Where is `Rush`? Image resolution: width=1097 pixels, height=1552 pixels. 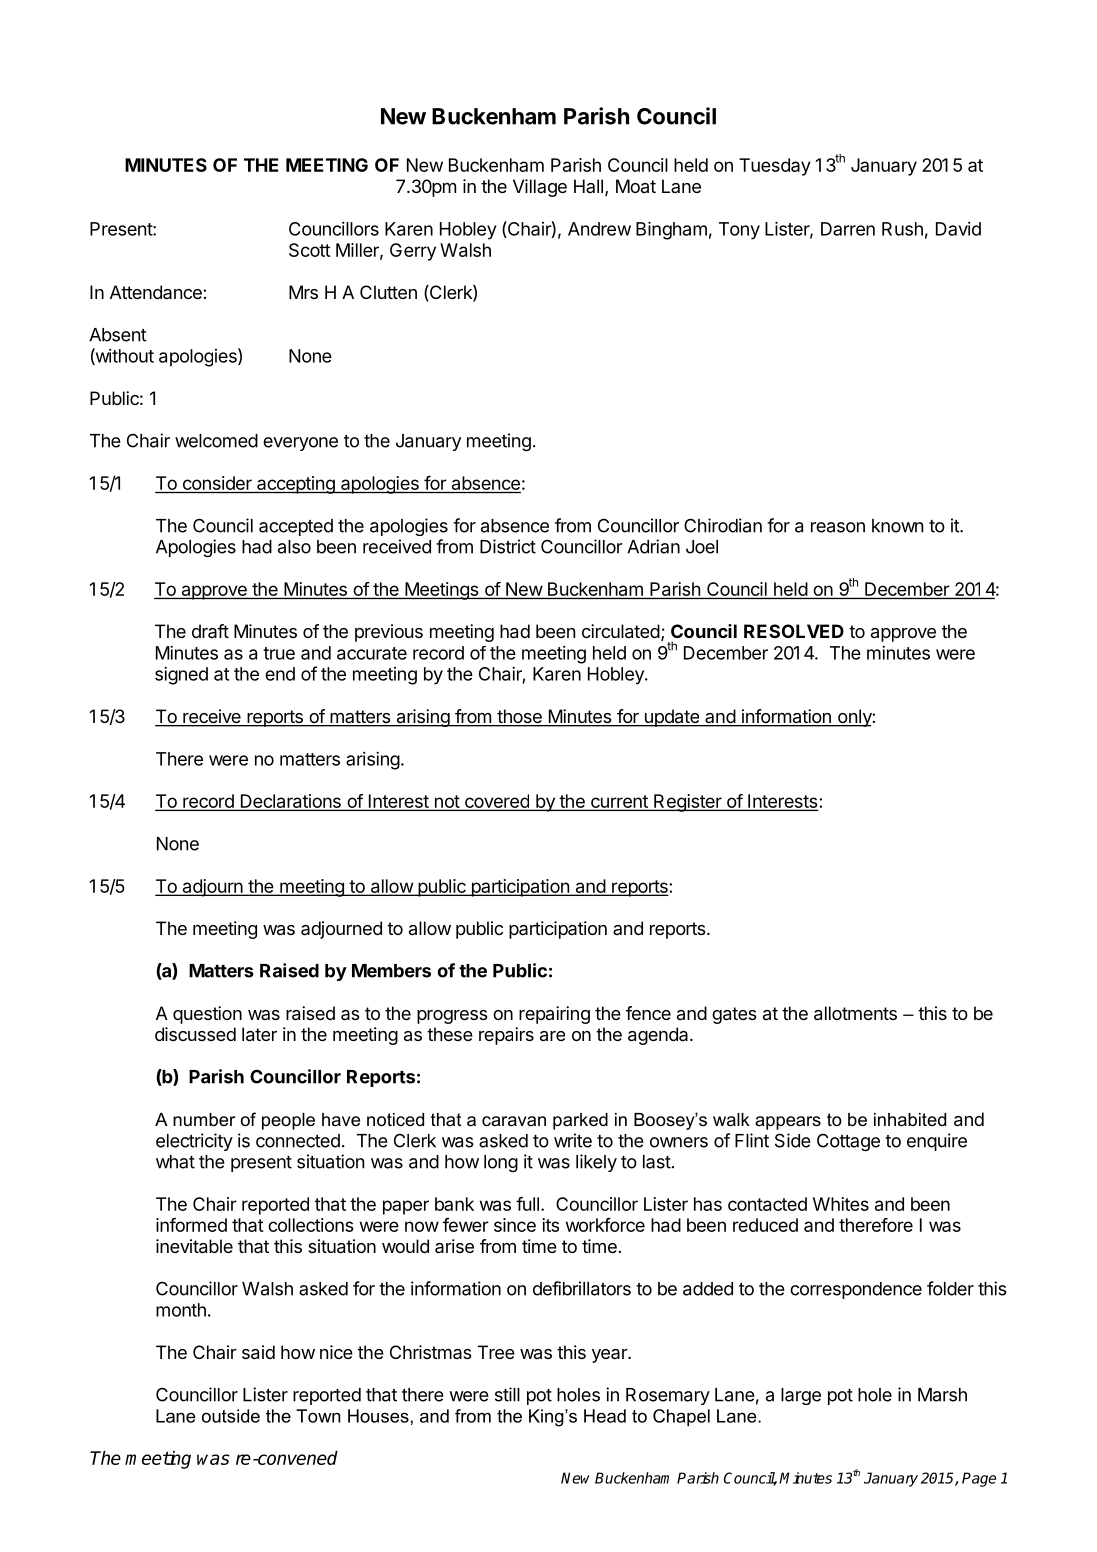 Rush is located at coordinates (902, 229).
